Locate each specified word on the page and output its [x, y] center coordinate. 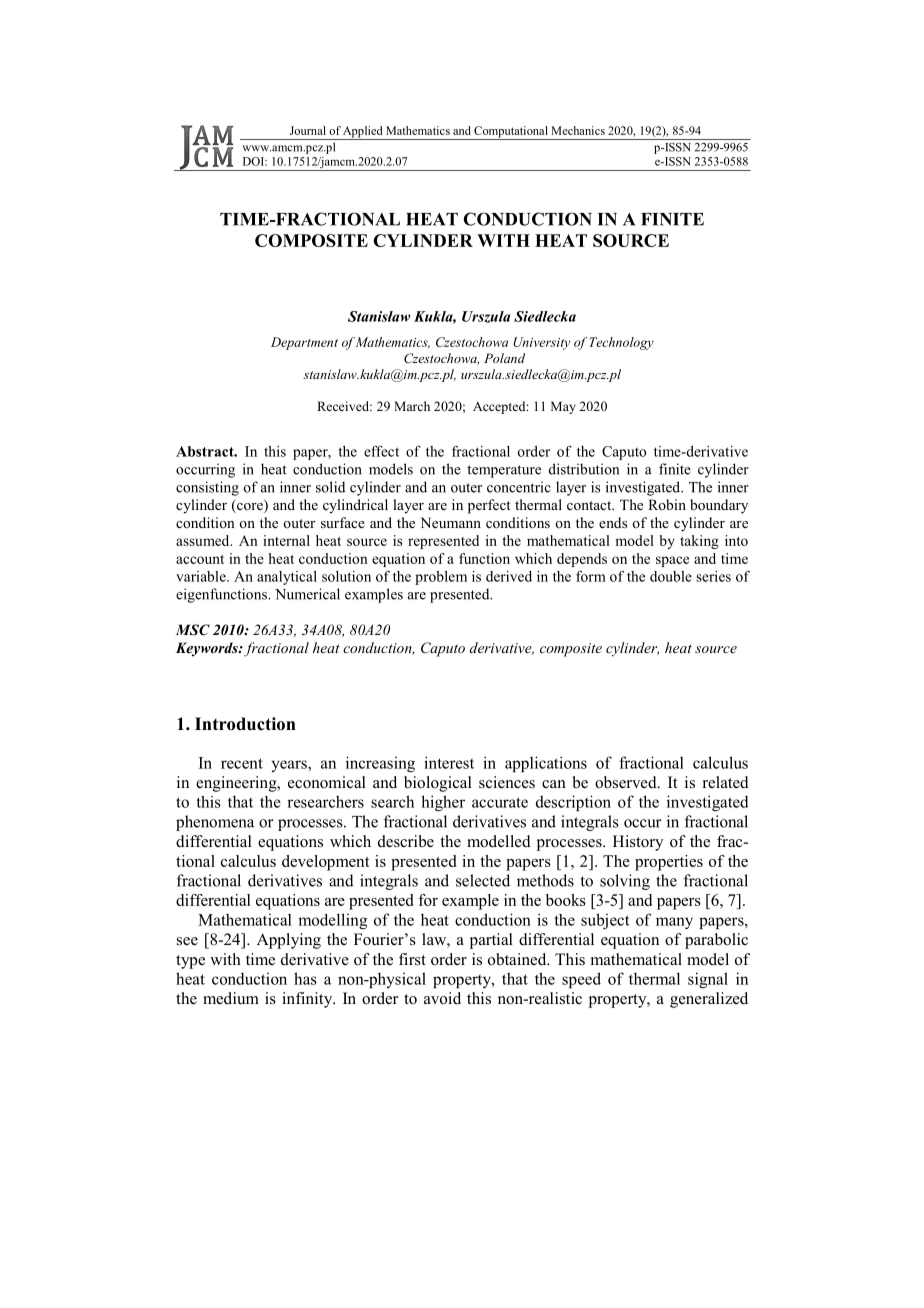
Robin [667, 504]
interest [449, 762]
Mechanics [578, 130]
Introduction [245, 724]
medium [231, 998]
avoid [442, 998]
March [412, 406]
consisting [207, 488]
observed [627, 782]
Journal [308, 130]
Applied [363, 133]
